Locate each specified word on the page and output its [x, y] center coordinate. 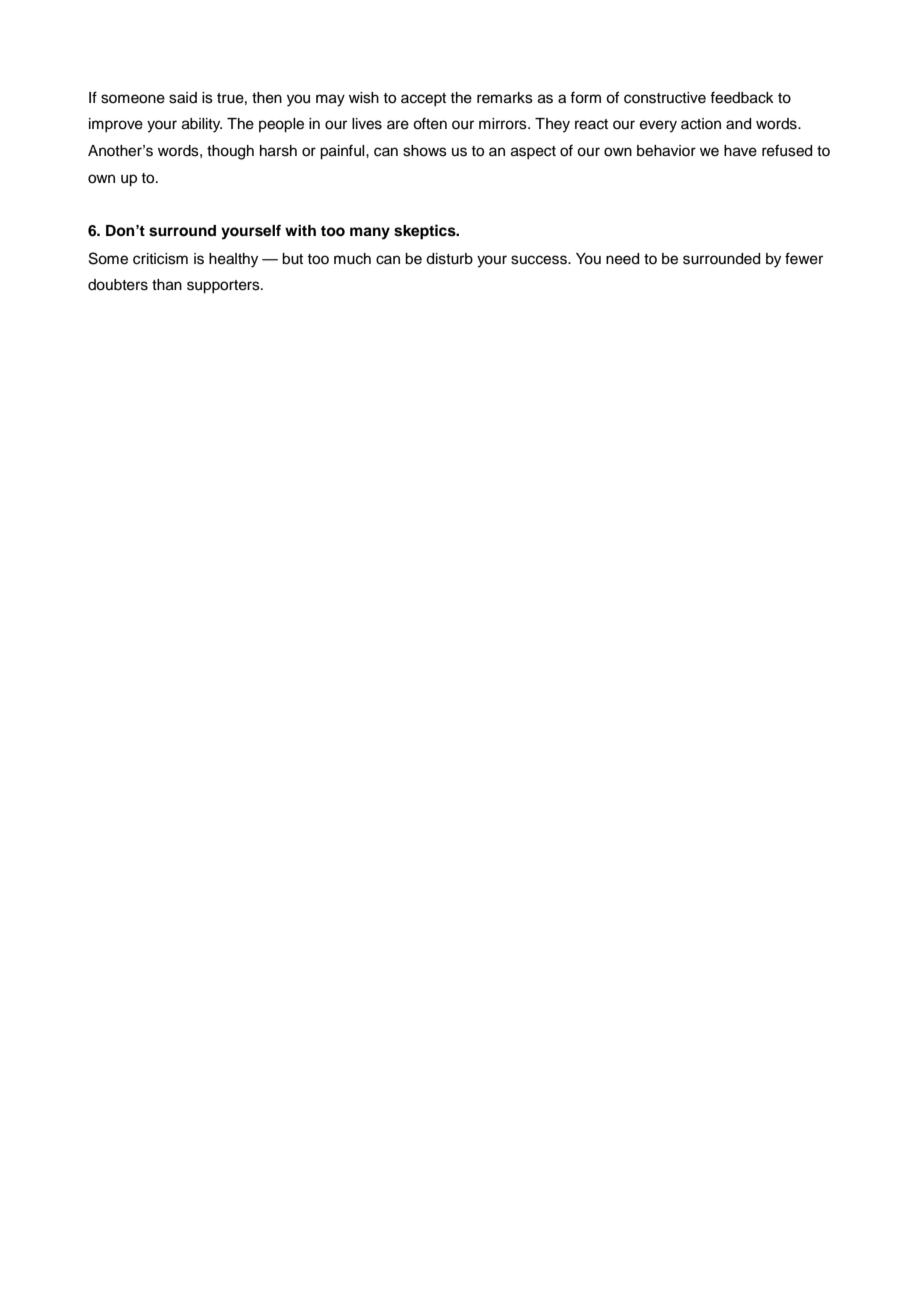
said [183, 98]
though [230, 152]
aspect [533, 152]
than [167, 285]
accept [423, 99]
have [740, 151]
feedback [742, 97]
